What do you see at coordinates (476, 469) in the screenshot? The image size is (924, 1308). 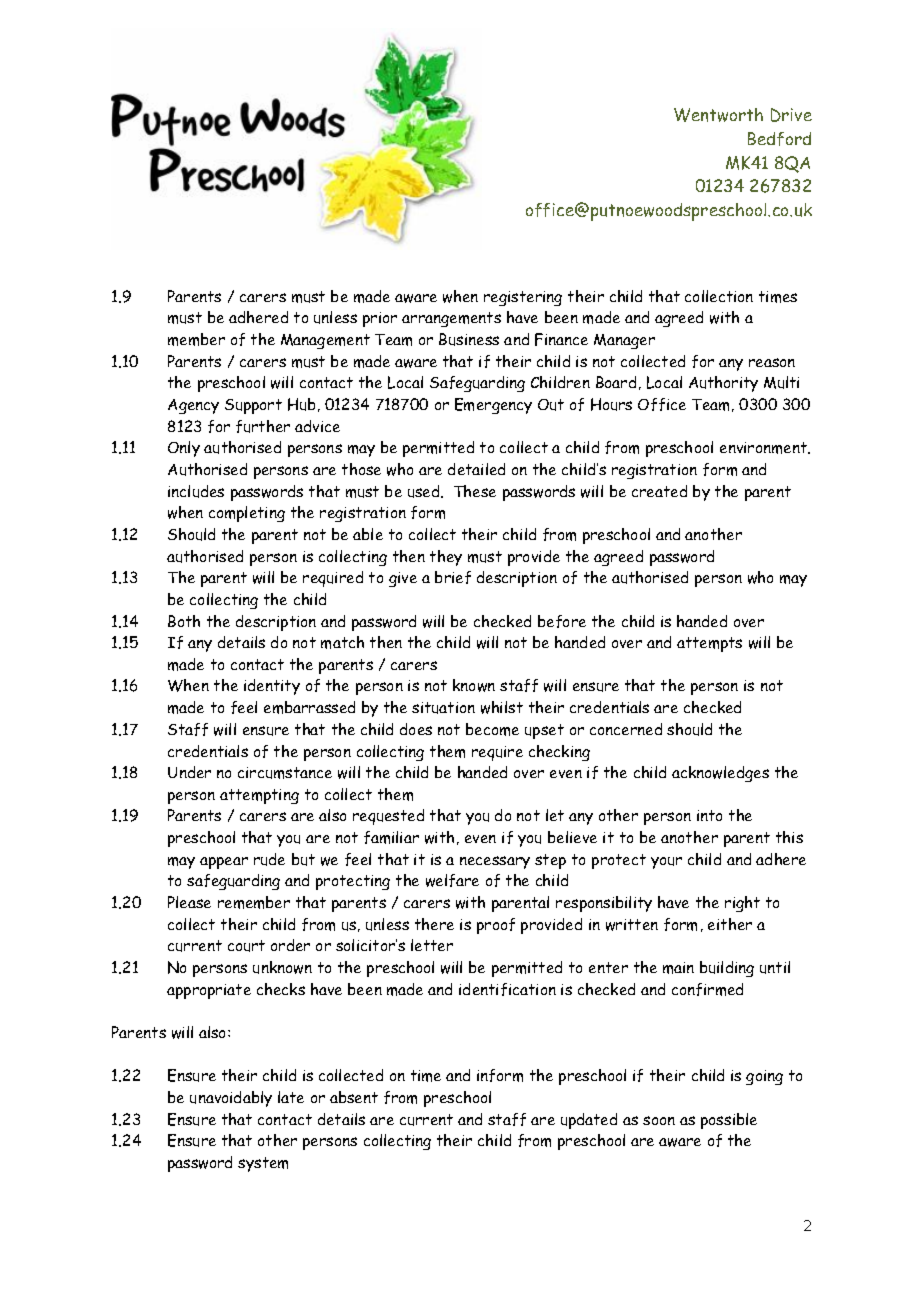 I see `detailed` at bounding box center [476, 469].
